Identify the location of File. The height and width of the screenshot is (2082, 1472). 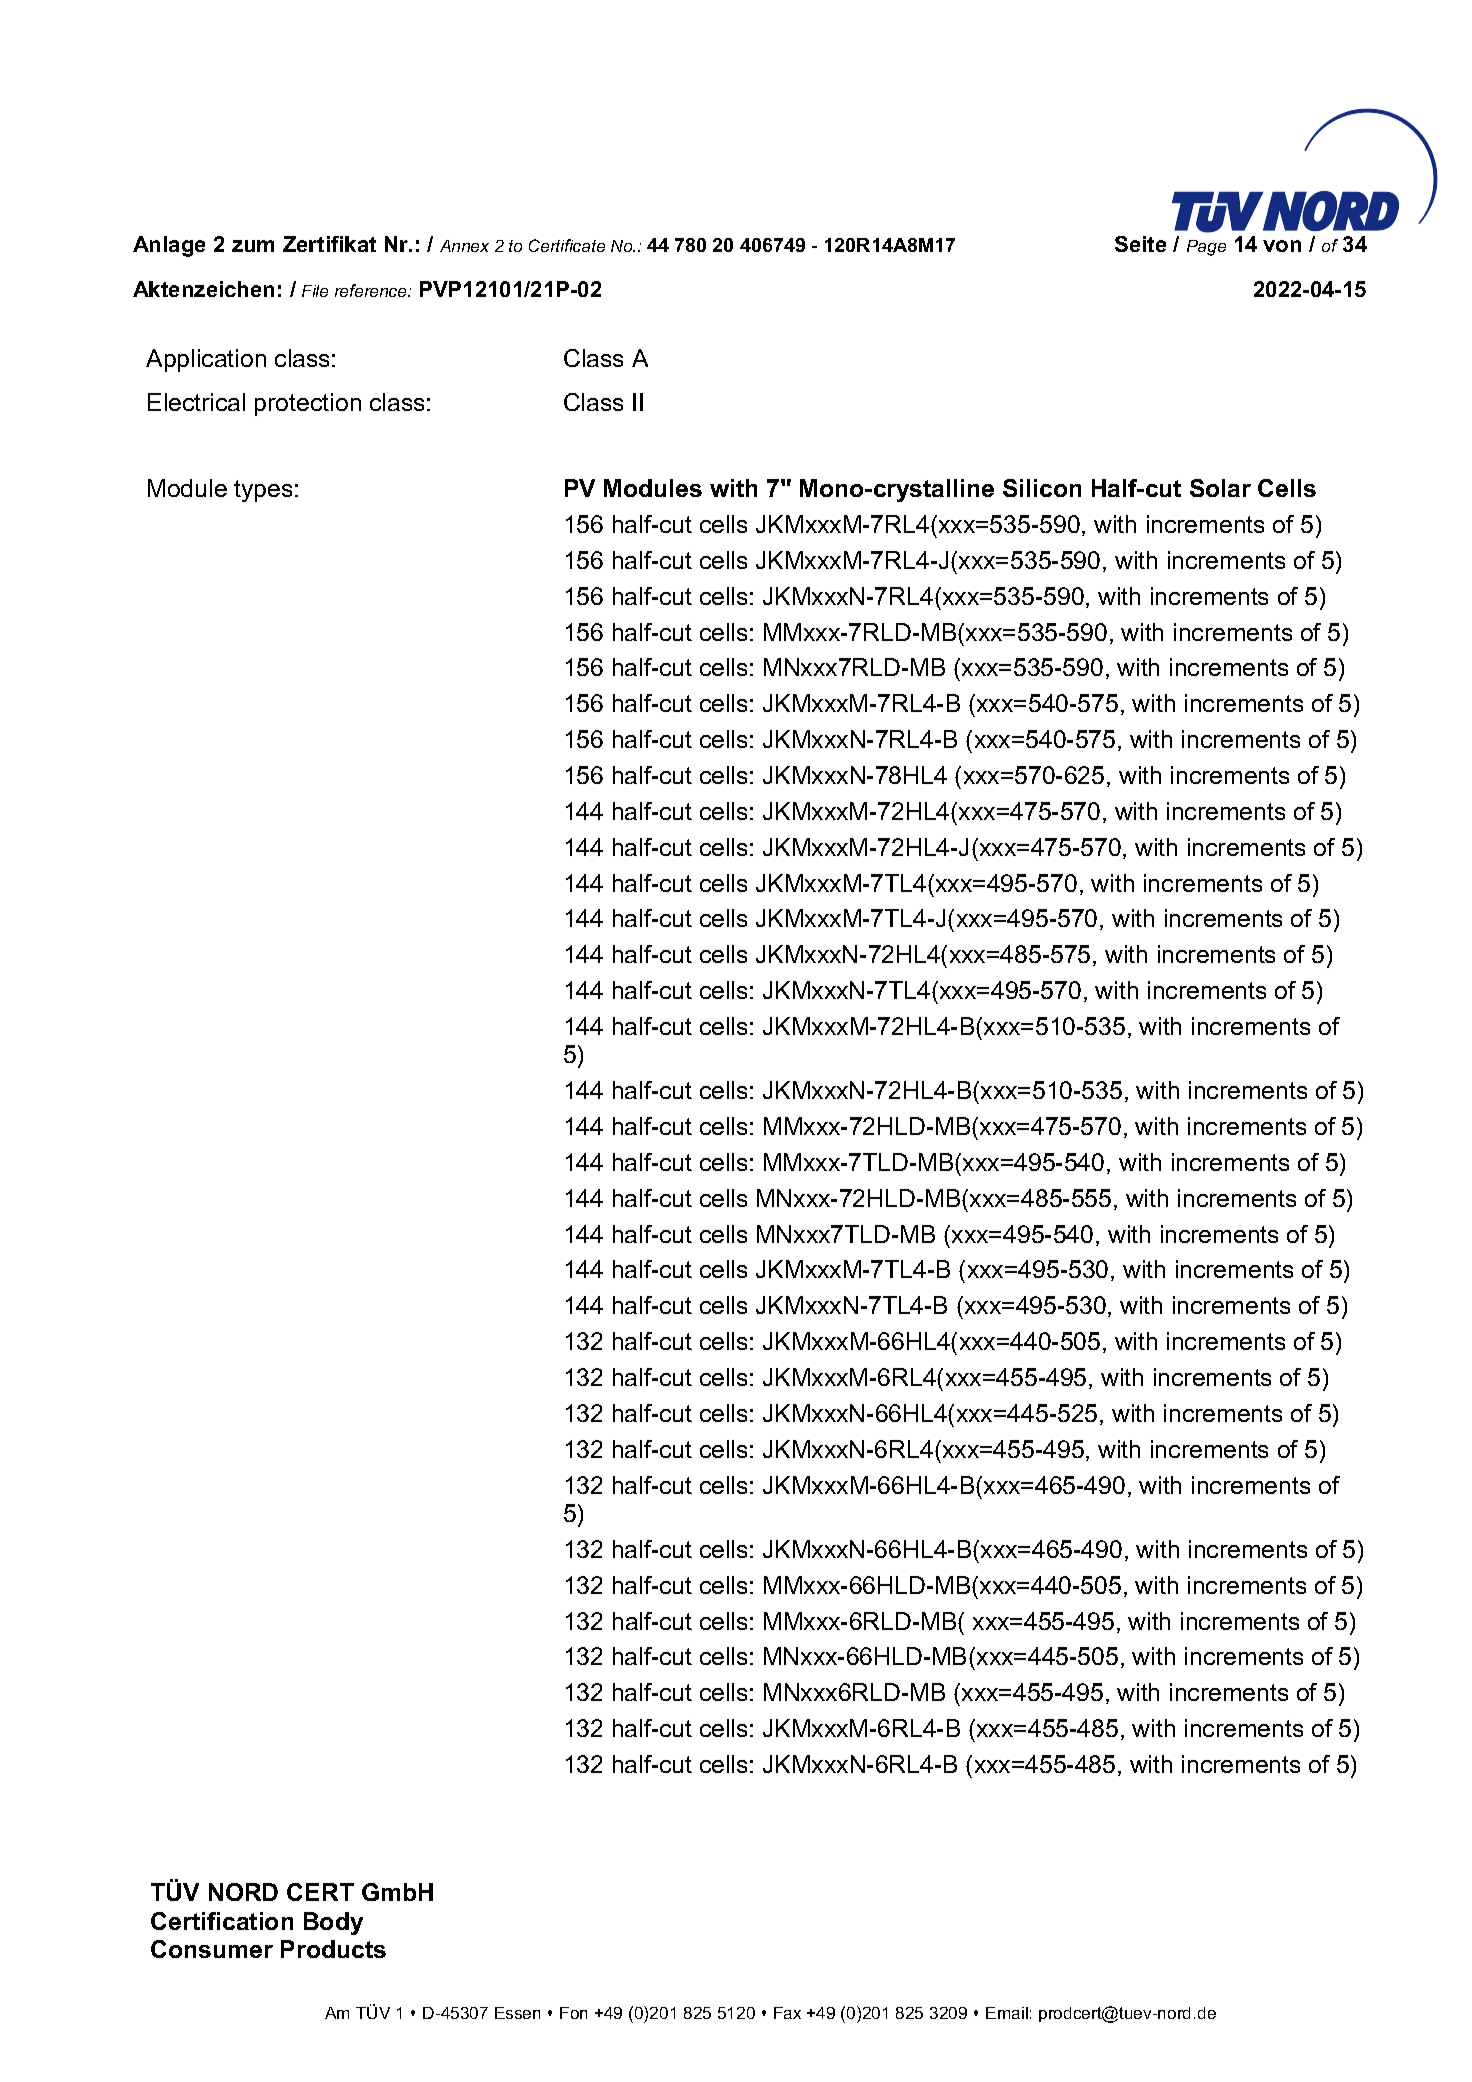
(315, 291).
